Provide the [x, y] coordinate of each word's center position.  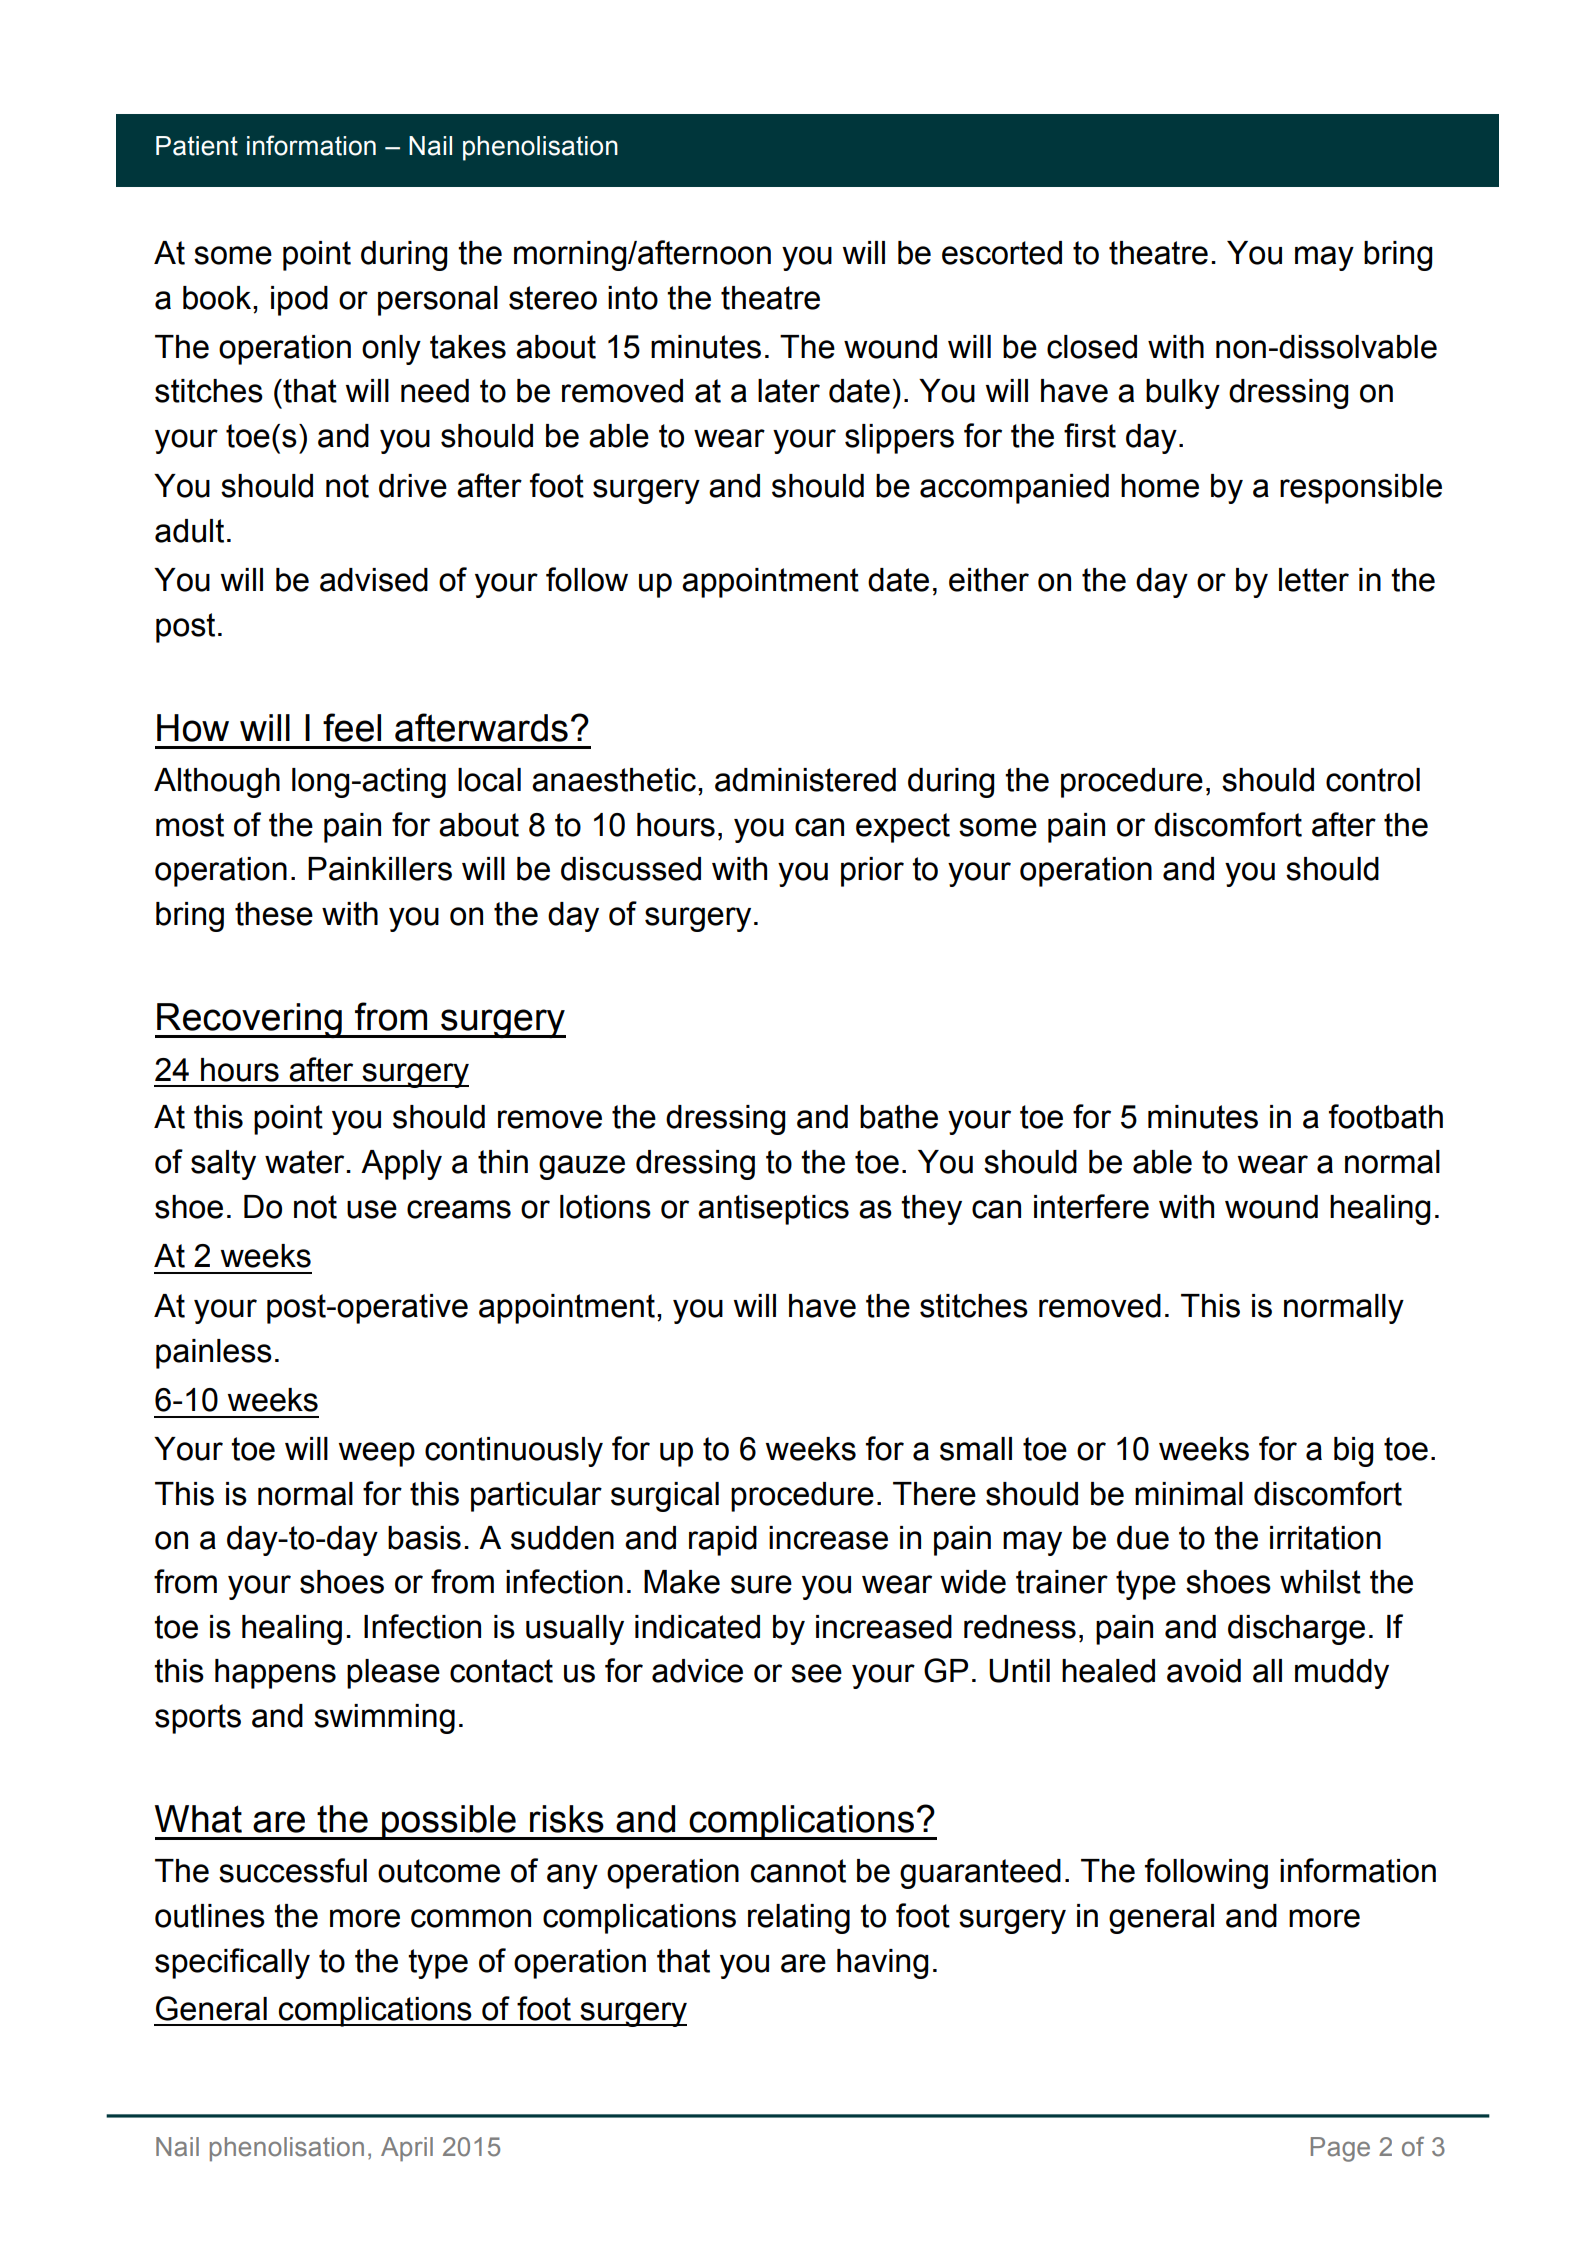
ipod [299, 301]
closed [1092, 347]
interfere [1091, 1206]
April [407, 2149]
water [306, 1162]
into [633, 298]
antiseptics [773, 1210]
